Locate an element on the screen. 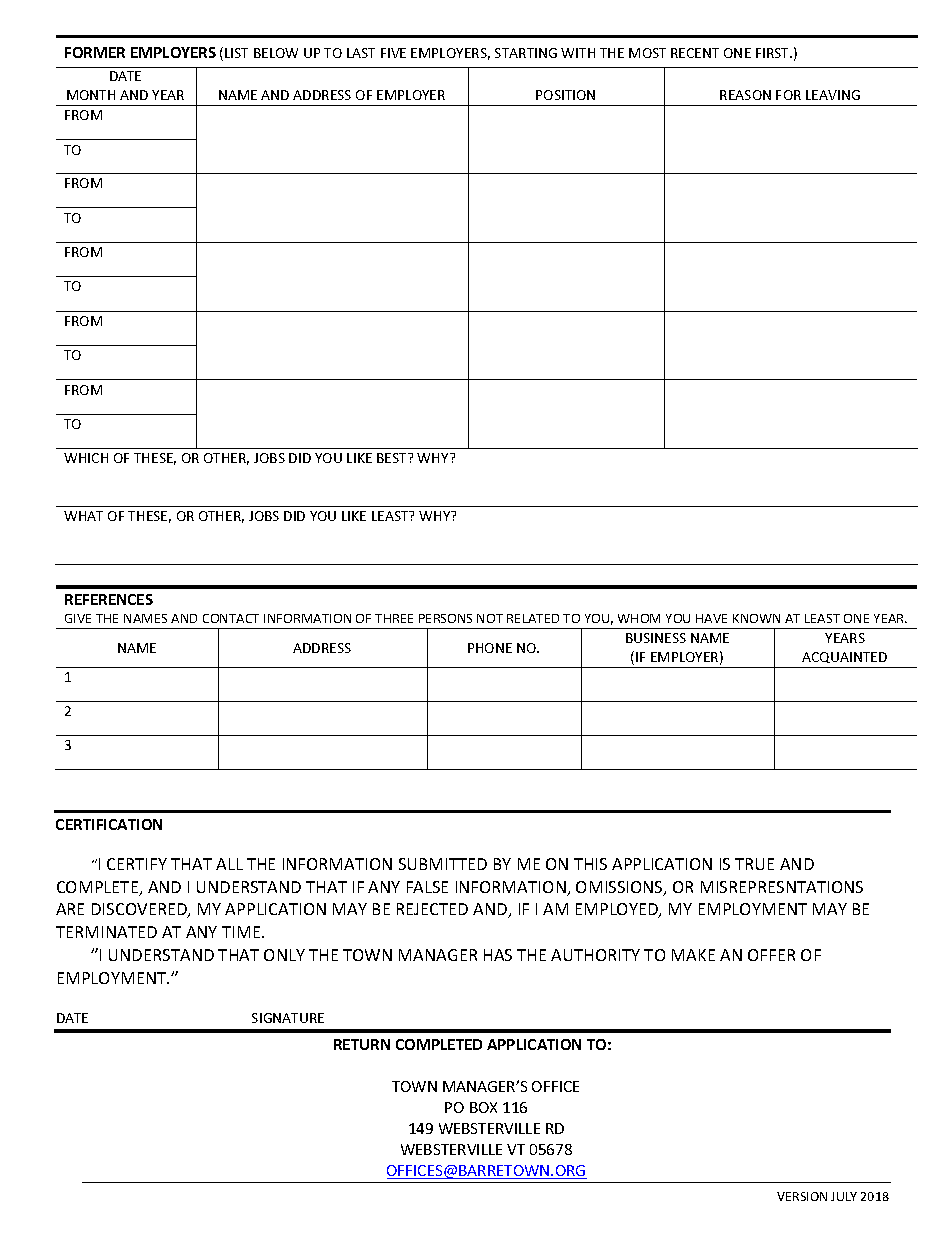  SIGNATURE is located at coordinates (288, 1018).
